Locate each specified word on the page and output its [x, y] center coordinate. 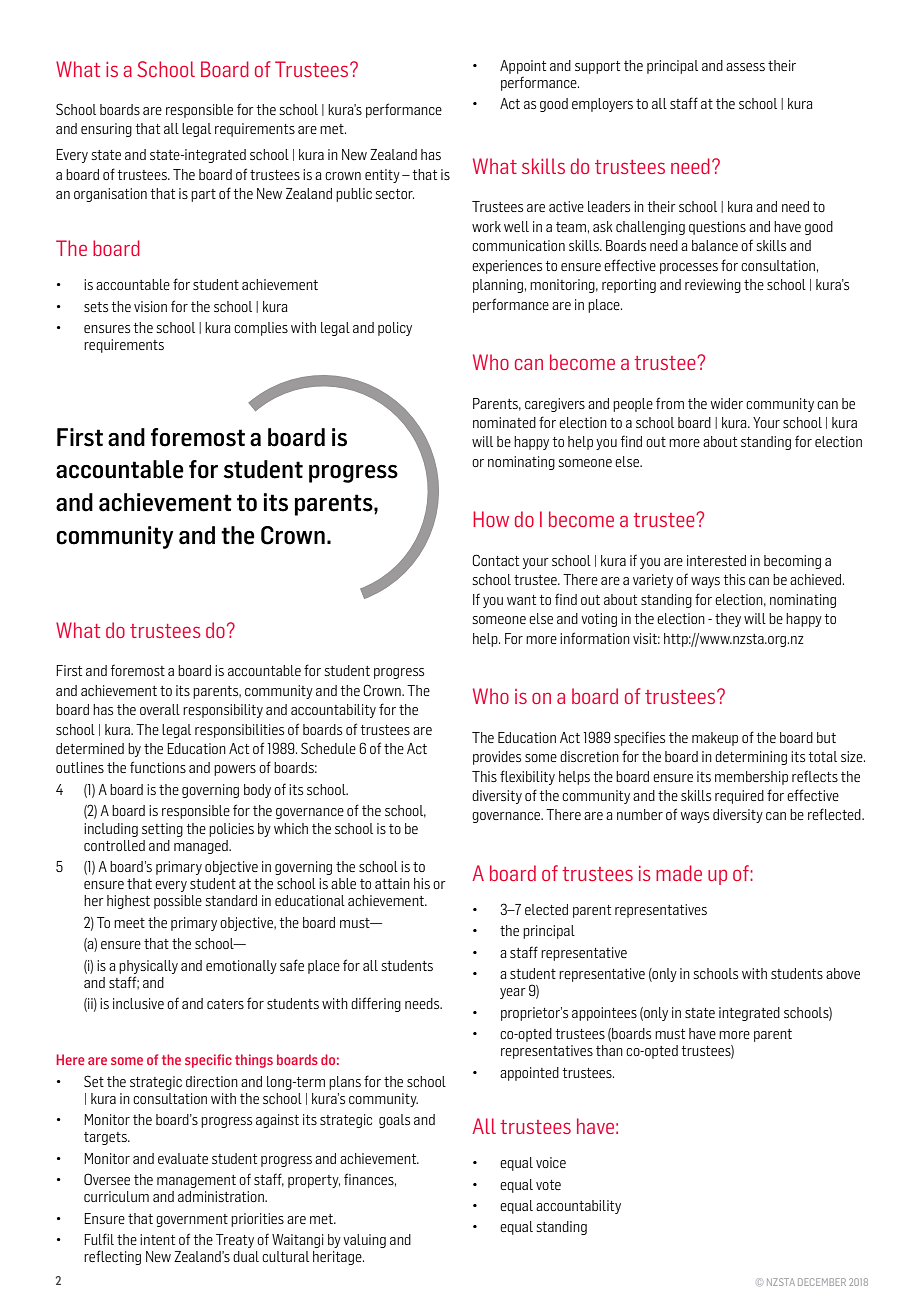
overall [160, 709]
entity [382, 176]
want [521, 600]
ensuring [106, 130]
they [728, 620]
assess [745, 67]
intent [157, 1239]
